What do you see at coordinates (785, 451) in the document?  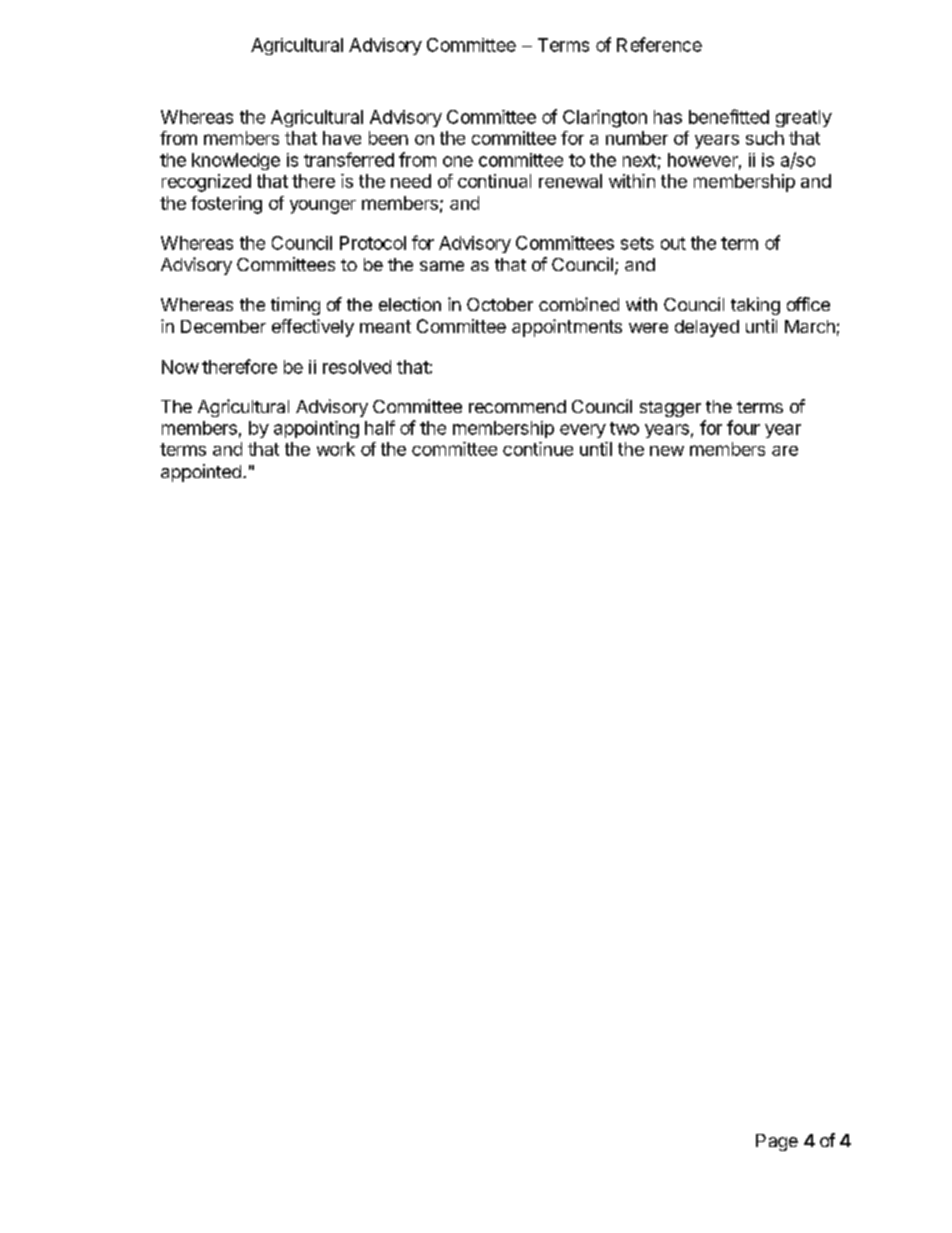 I see `are` at bounding box center [785, 451].
